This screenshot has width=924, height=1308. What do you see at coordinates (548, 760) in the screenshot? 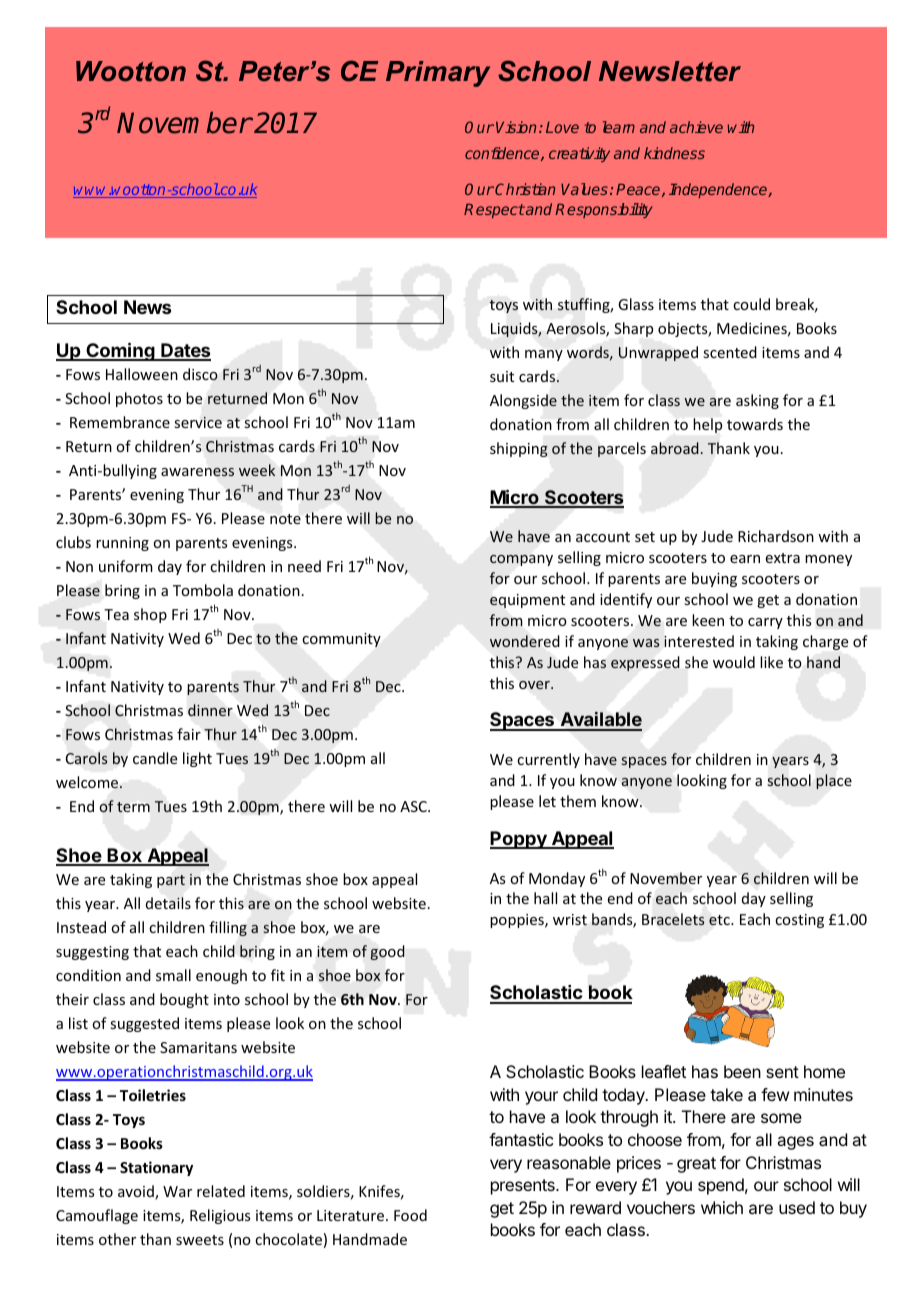
I see `currently` at bounding box center [548, 760].
